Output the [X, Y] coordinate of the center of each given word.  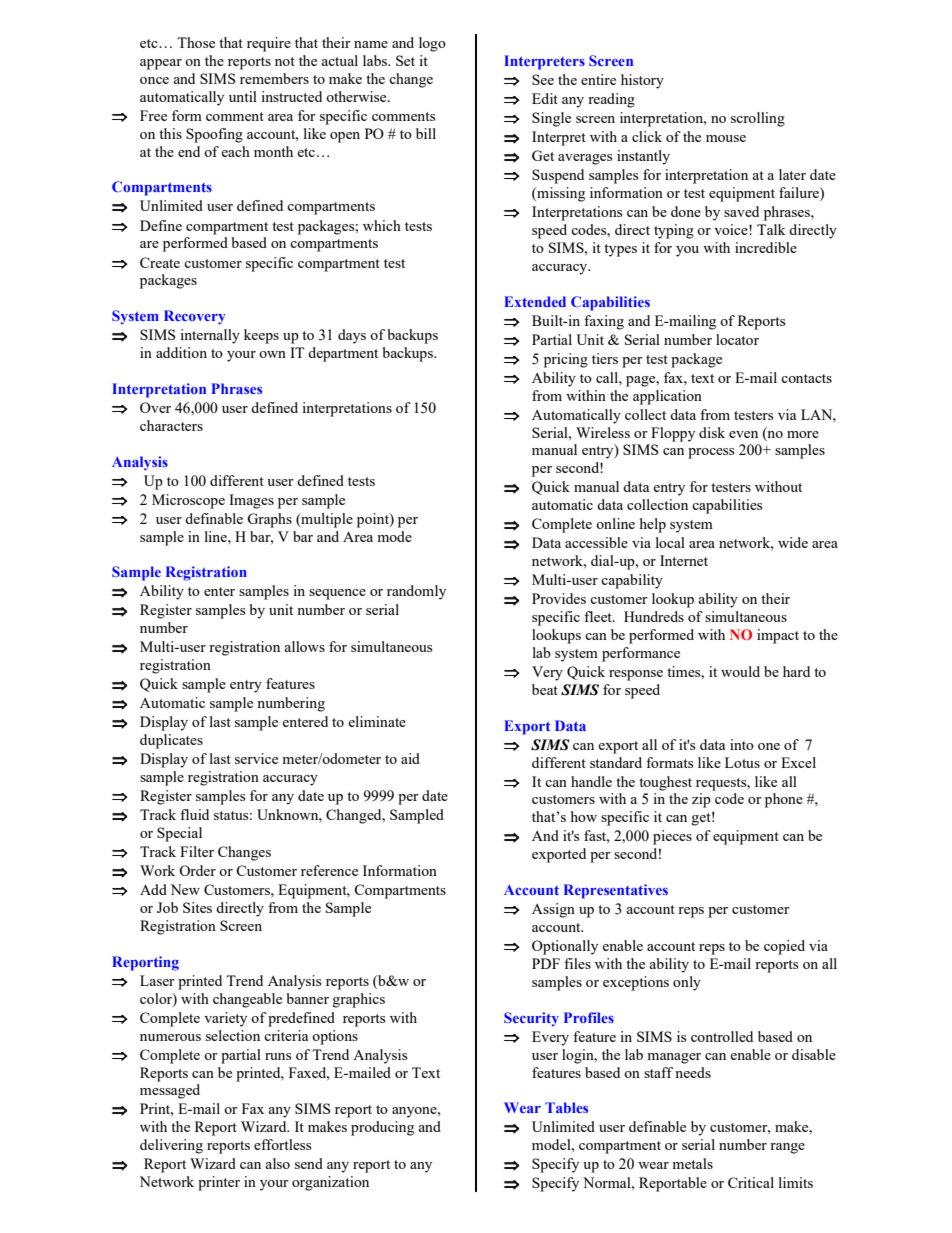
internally [210, 336]
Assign [553, 910]
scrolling [758, 119]
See [543, 79]
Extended [535, 301]
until [243, 96]
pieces [672, 837]
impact [778, 636]
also [277, 1163]
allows [304, 646]
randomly [416, 592]
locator [737, 339]
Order [197, 870]
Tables [566, 1107]
